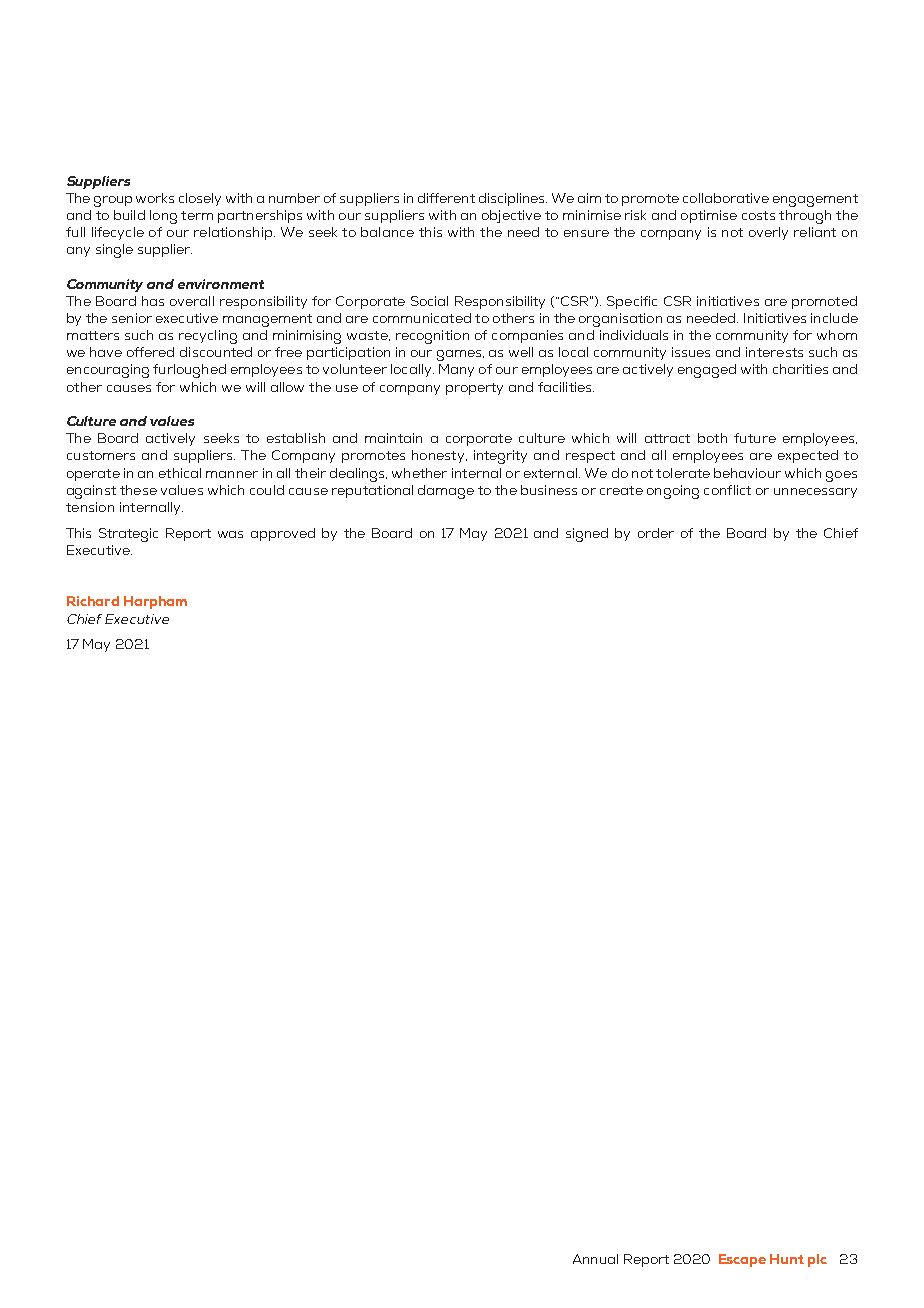  Describe the element at coordinates (128, 535) in the document. I see `Strategic` at that location.
